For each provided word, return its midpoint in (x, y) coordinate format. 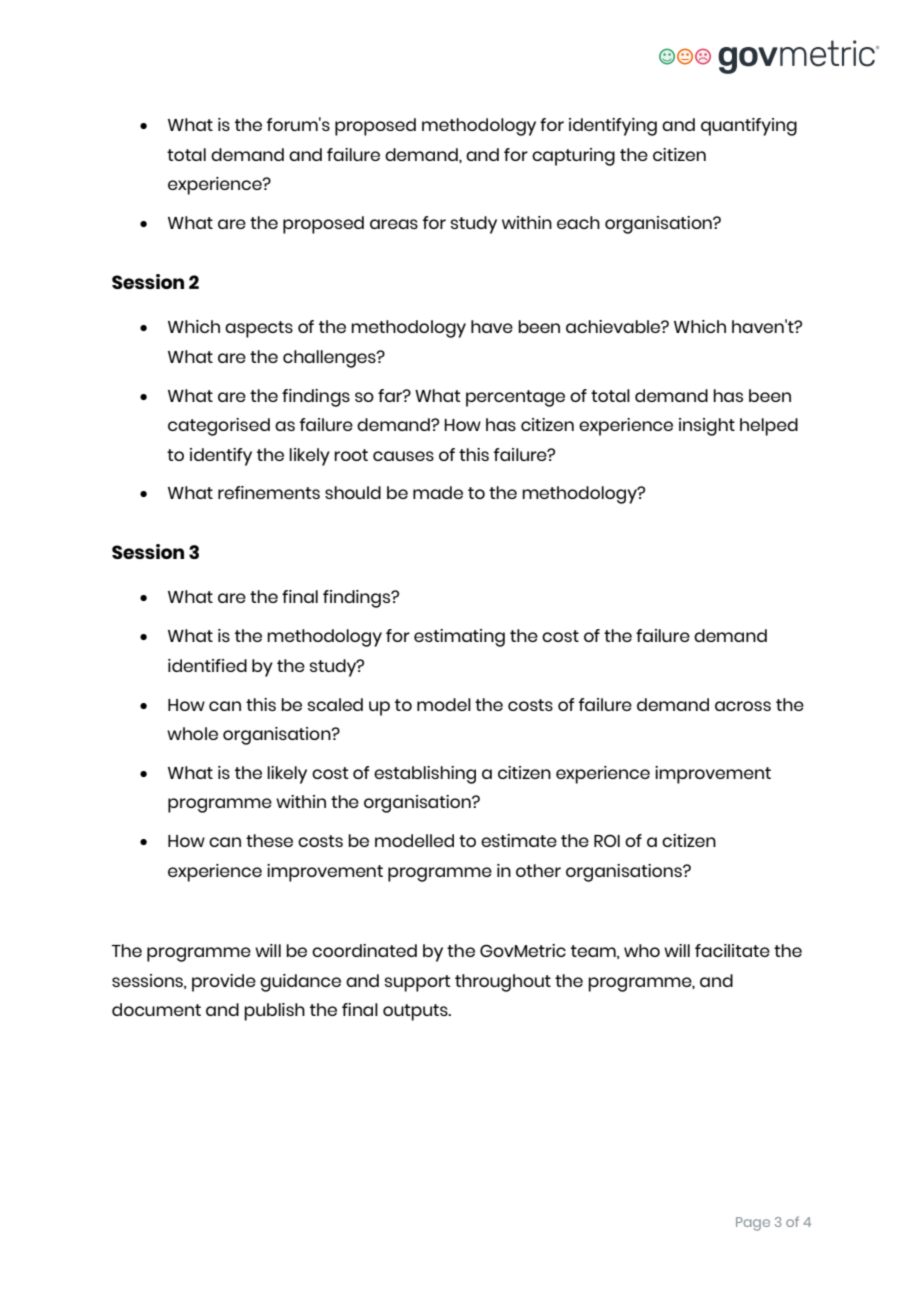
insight (707, 427)
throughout (503, 983)
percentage (515, 398)
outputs (416, 1012)
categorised (219, 427)
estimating (459, 638)
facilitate (732, 950)
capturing (573, 157)
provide (224, 983)
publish (274, 1012)
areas (394, 224)
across (743, 706)
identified (207, 665)
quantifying (749, 127)
